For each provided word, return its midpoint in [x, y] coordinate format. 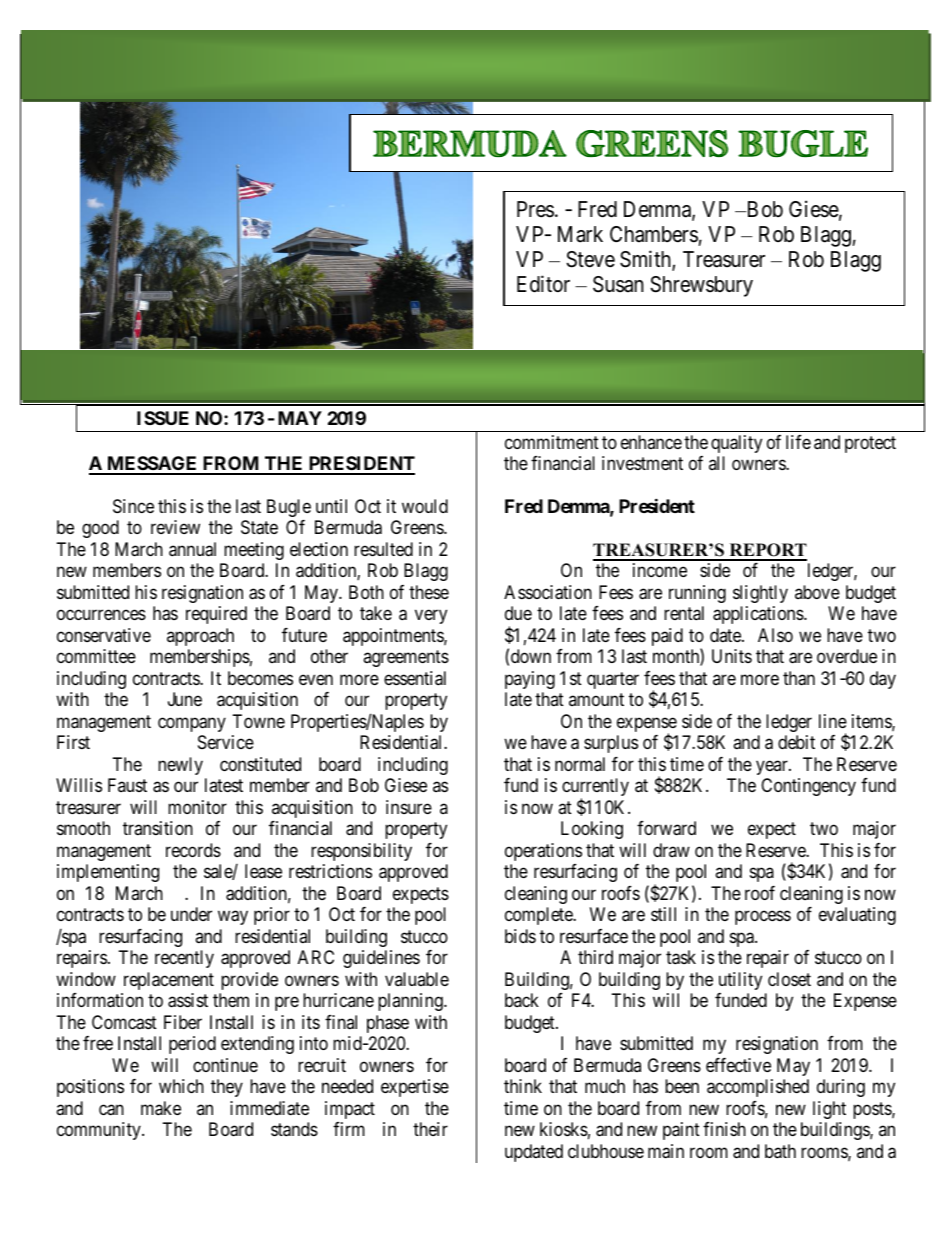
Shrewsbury [701, 286]
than [799, 678]
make [161, 1108]
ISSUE [163, 418]
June [185, 699]
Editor [543, 284]
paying [530, 680]
